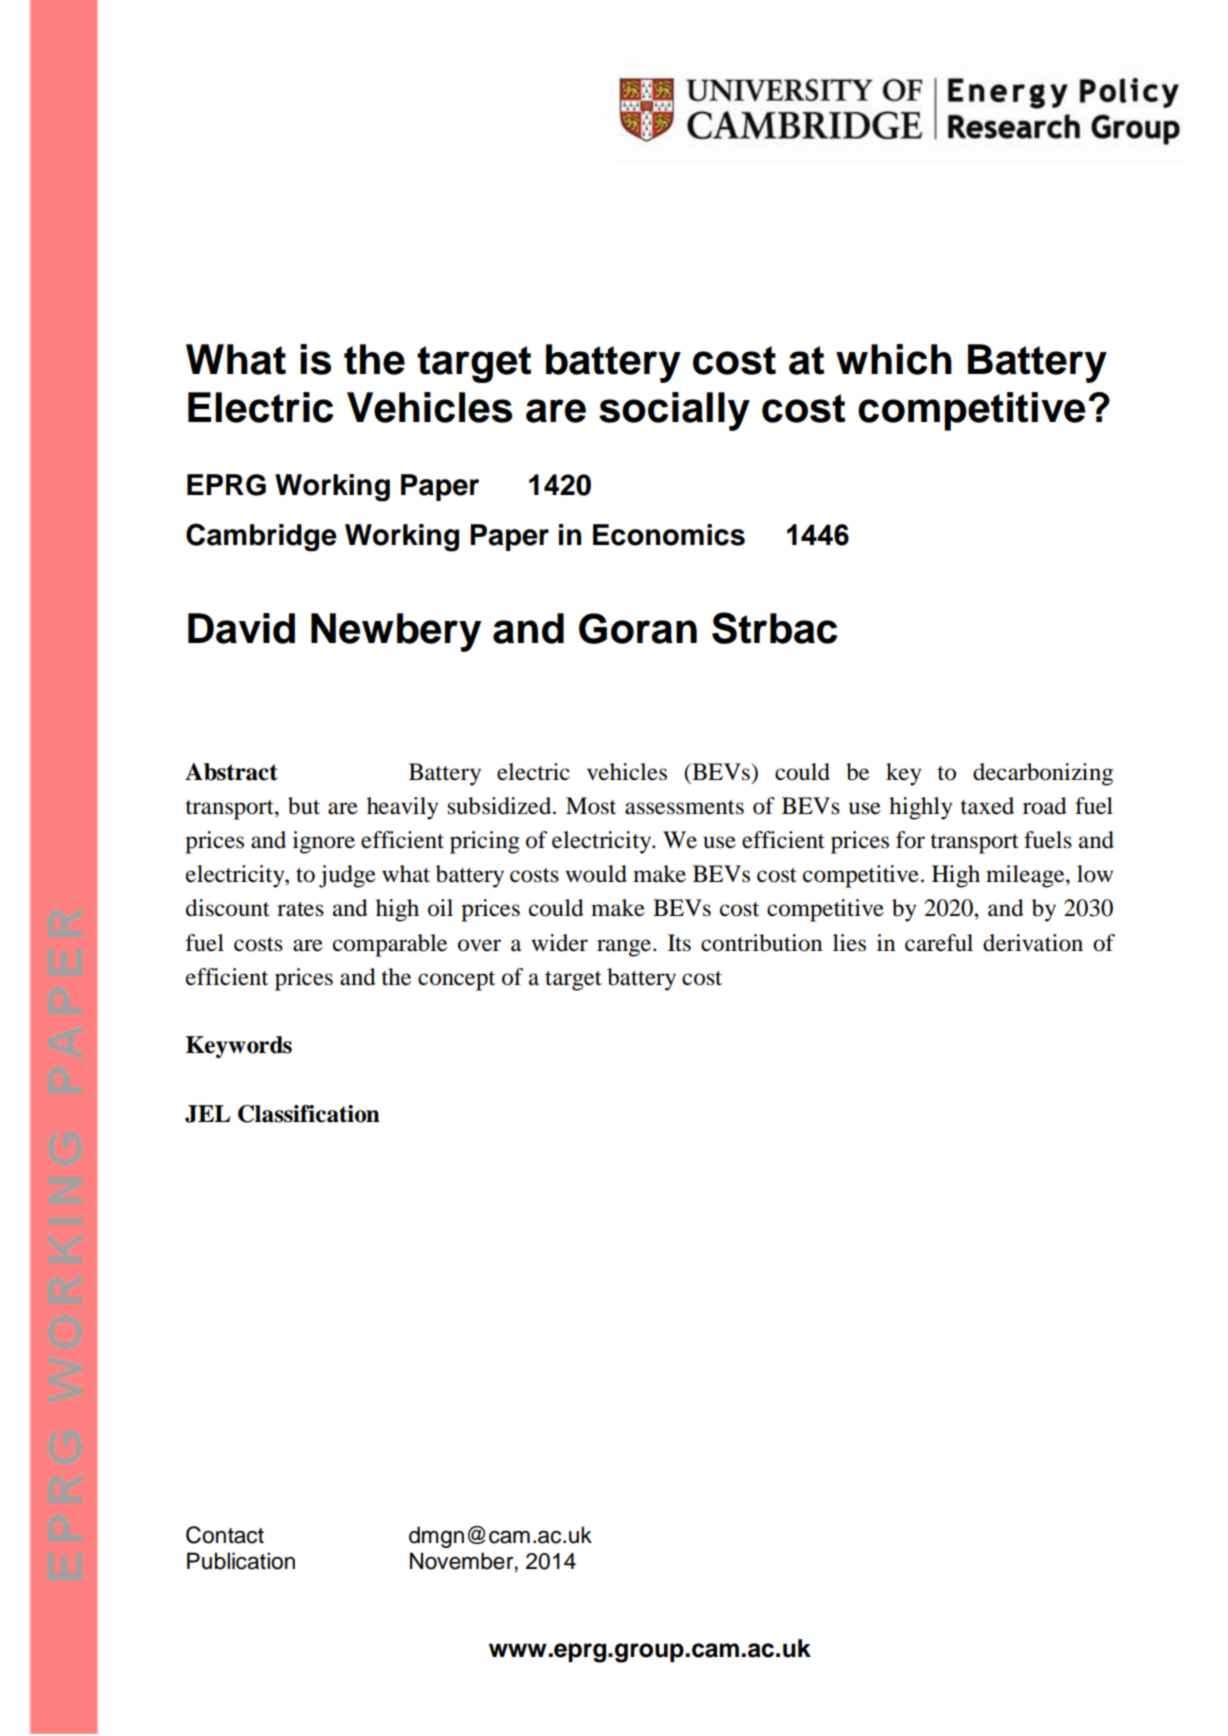 The width and height of the screenshot is (1228, 1736). I want to click on Classification, so click(309, 1114).
